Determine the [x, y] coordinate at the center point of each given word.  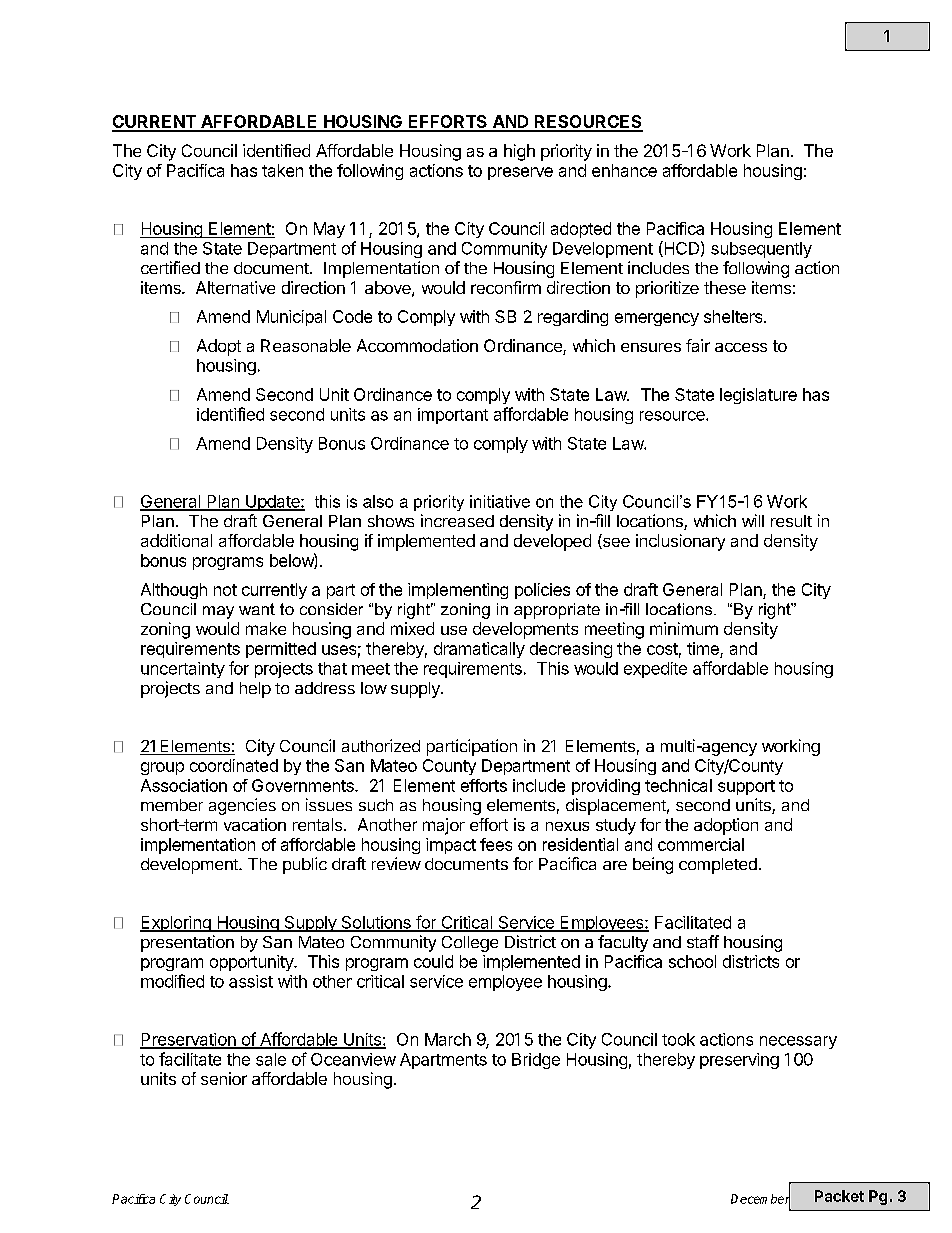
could [433, 961]
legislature [758, 396]
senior [224, 1078]
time [703, 648]
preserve [520, 173]
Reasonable [306, 345]
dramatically [479, 650]
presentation [187, 943]
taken [282, 170]
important [453, 416]
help [255, 690]
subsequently [761, 250]
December [760, 1199]
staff [703, 941]
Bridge [536, 1061]
